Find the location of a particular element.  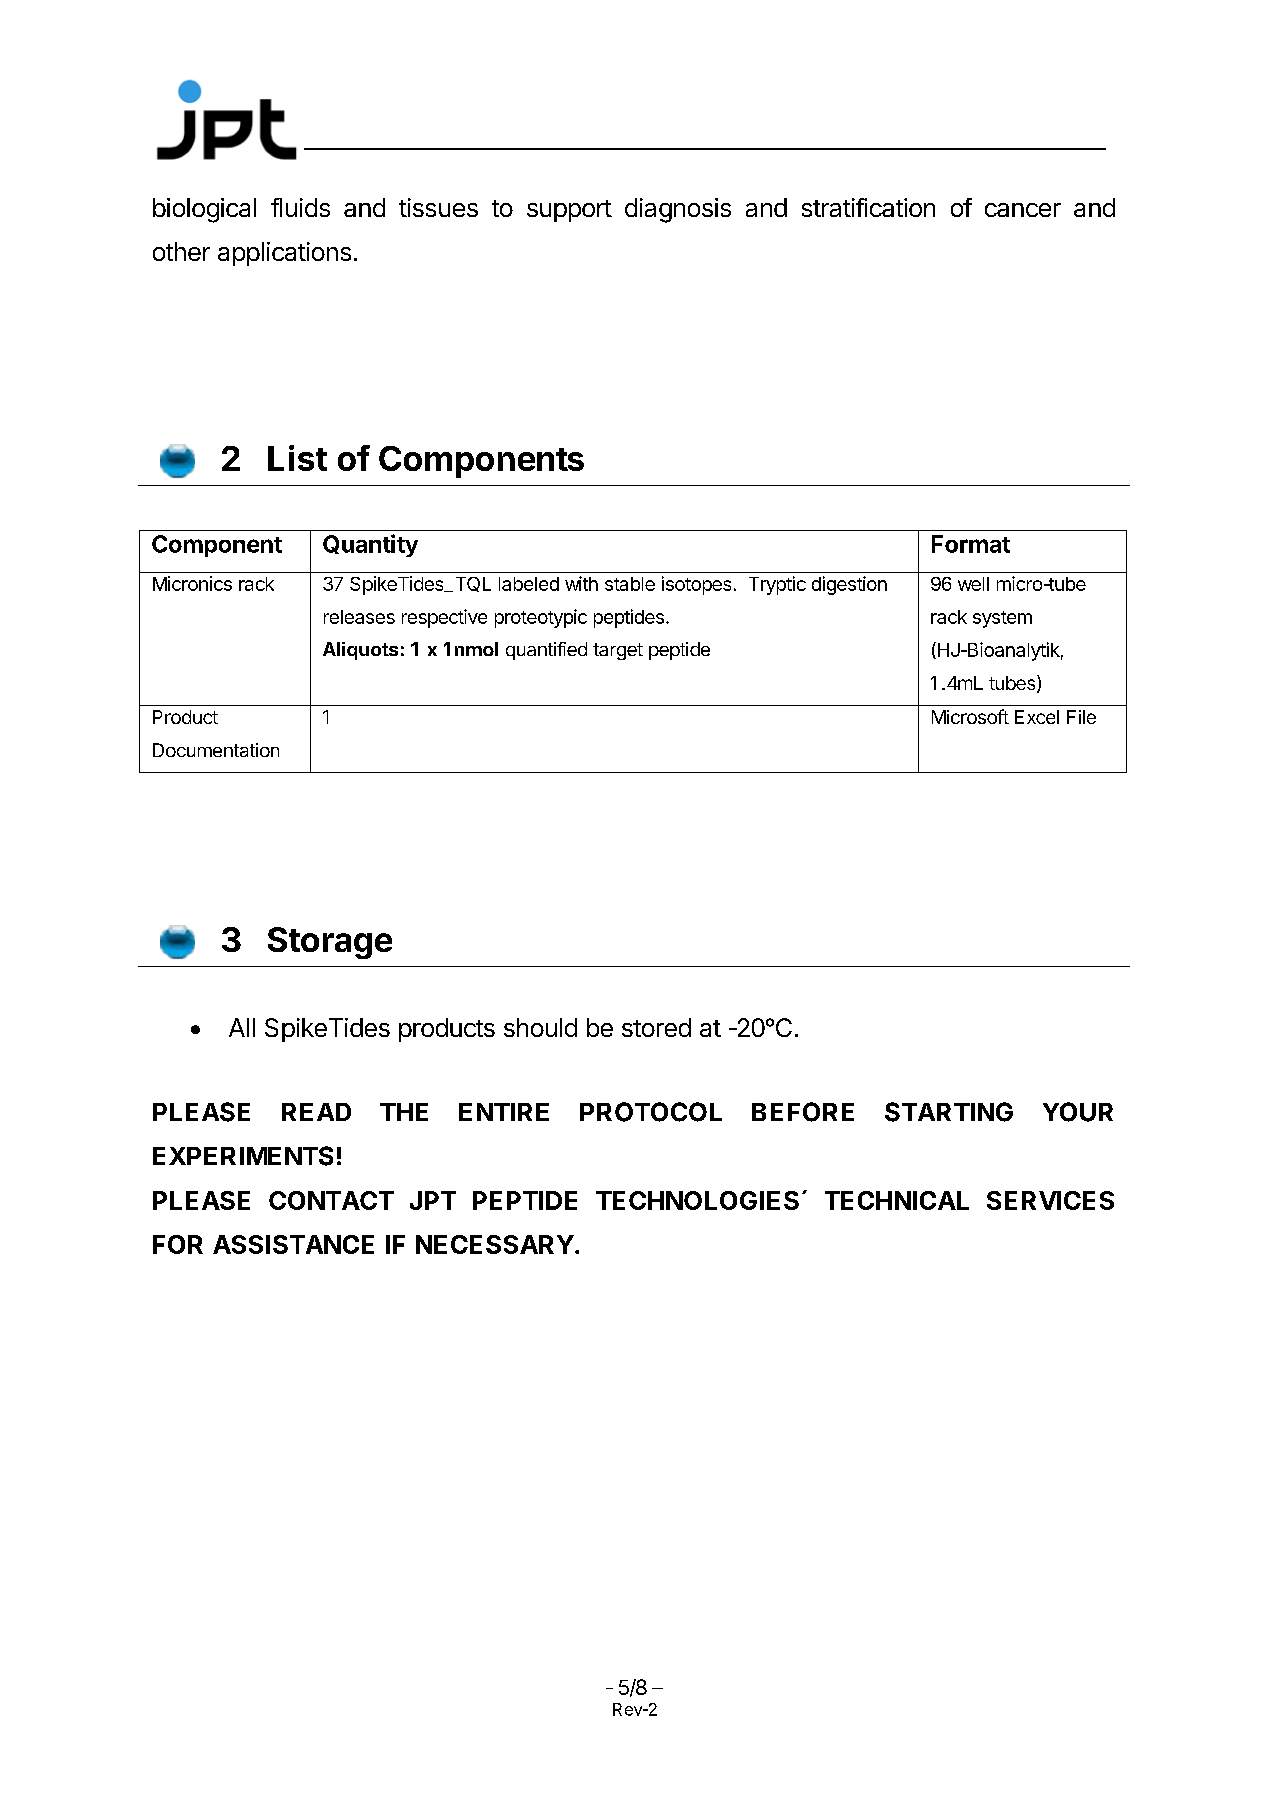

Excel is located at coordinates (1037, 717).
